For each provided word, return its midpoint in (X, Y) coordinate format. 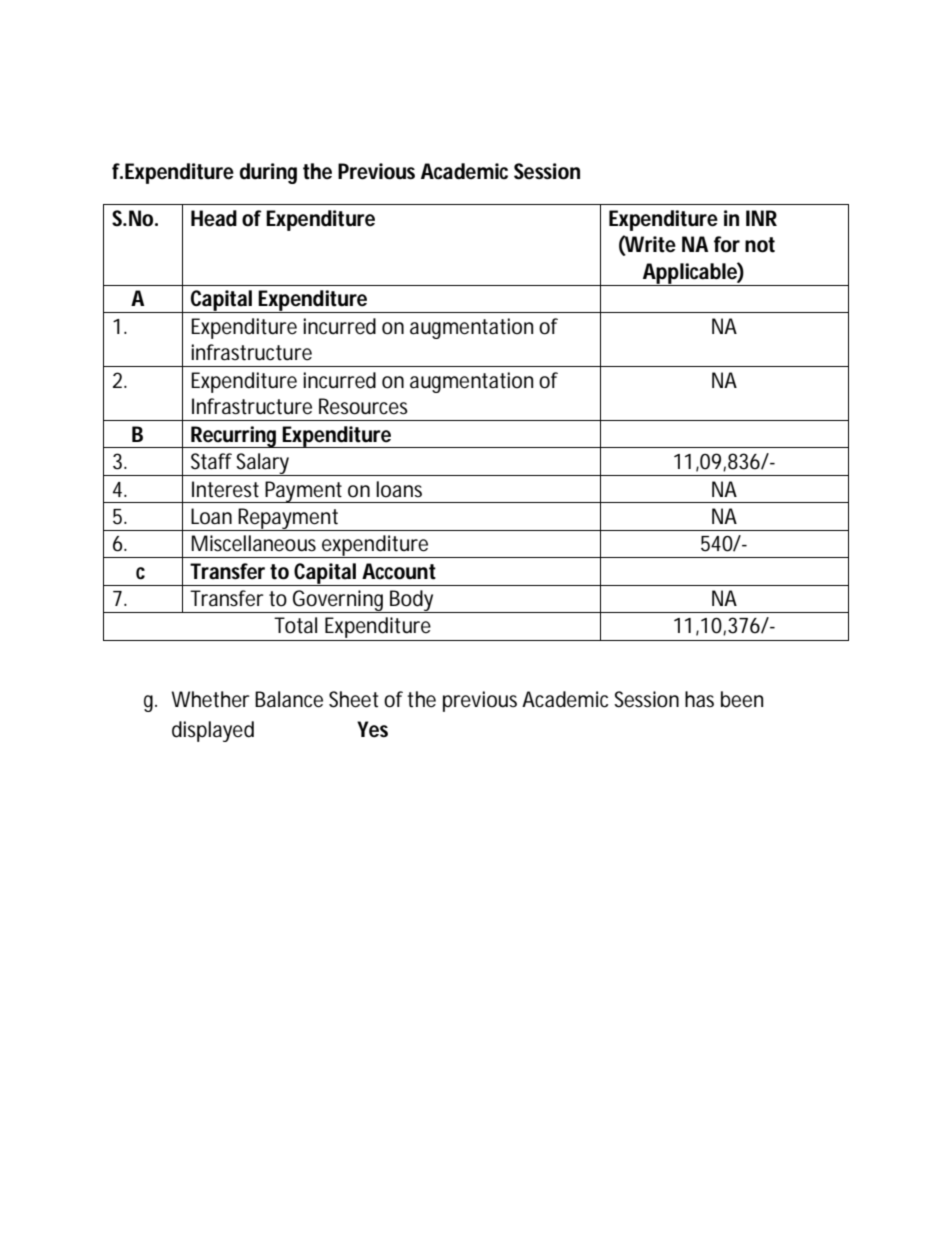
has (699, 699)
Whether (210, 699)
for (727, 244)
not (760, 245)
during (268, 173)
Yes (372, 729)
